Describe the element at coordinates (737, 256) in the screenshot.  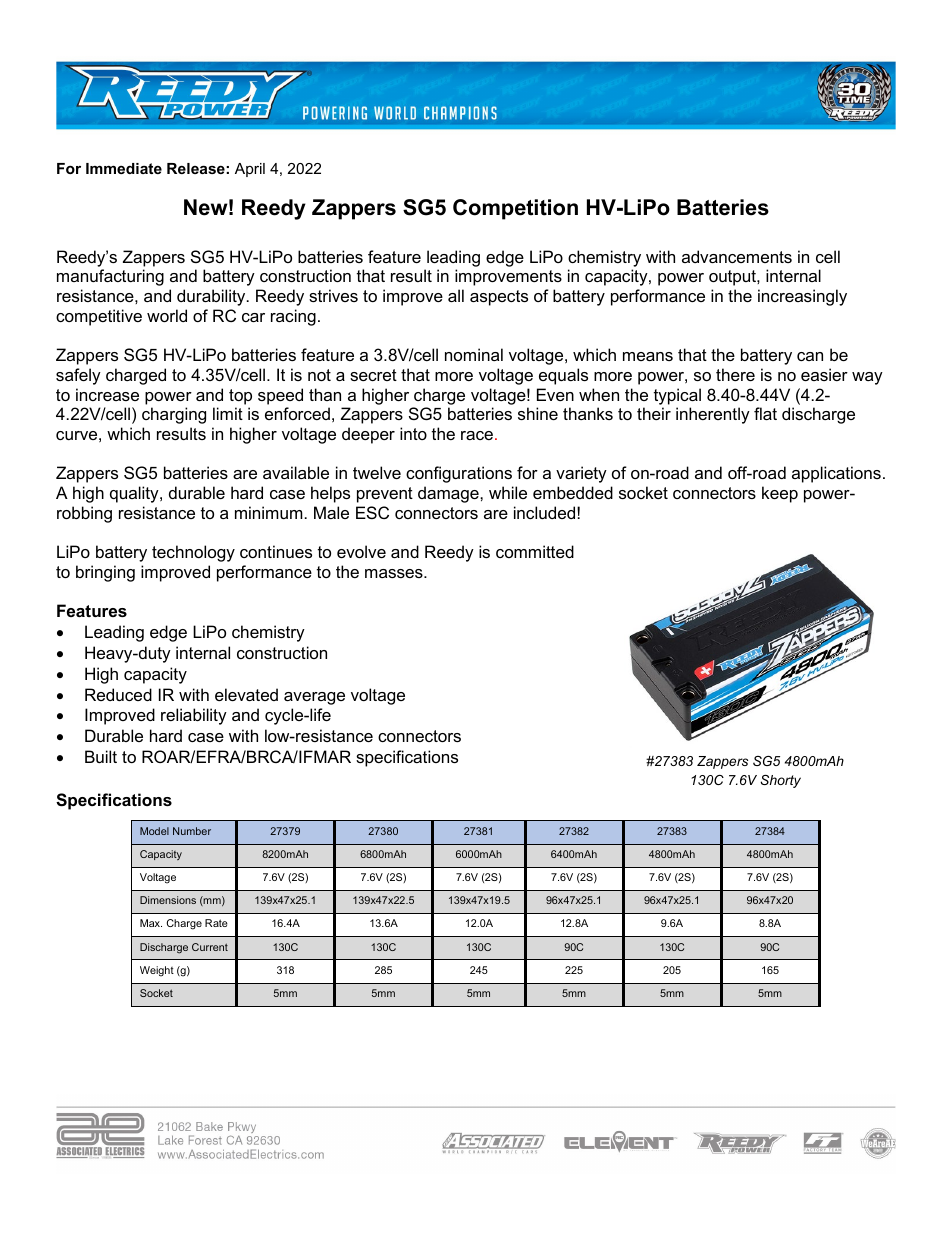
I see `advancements` at that location.
